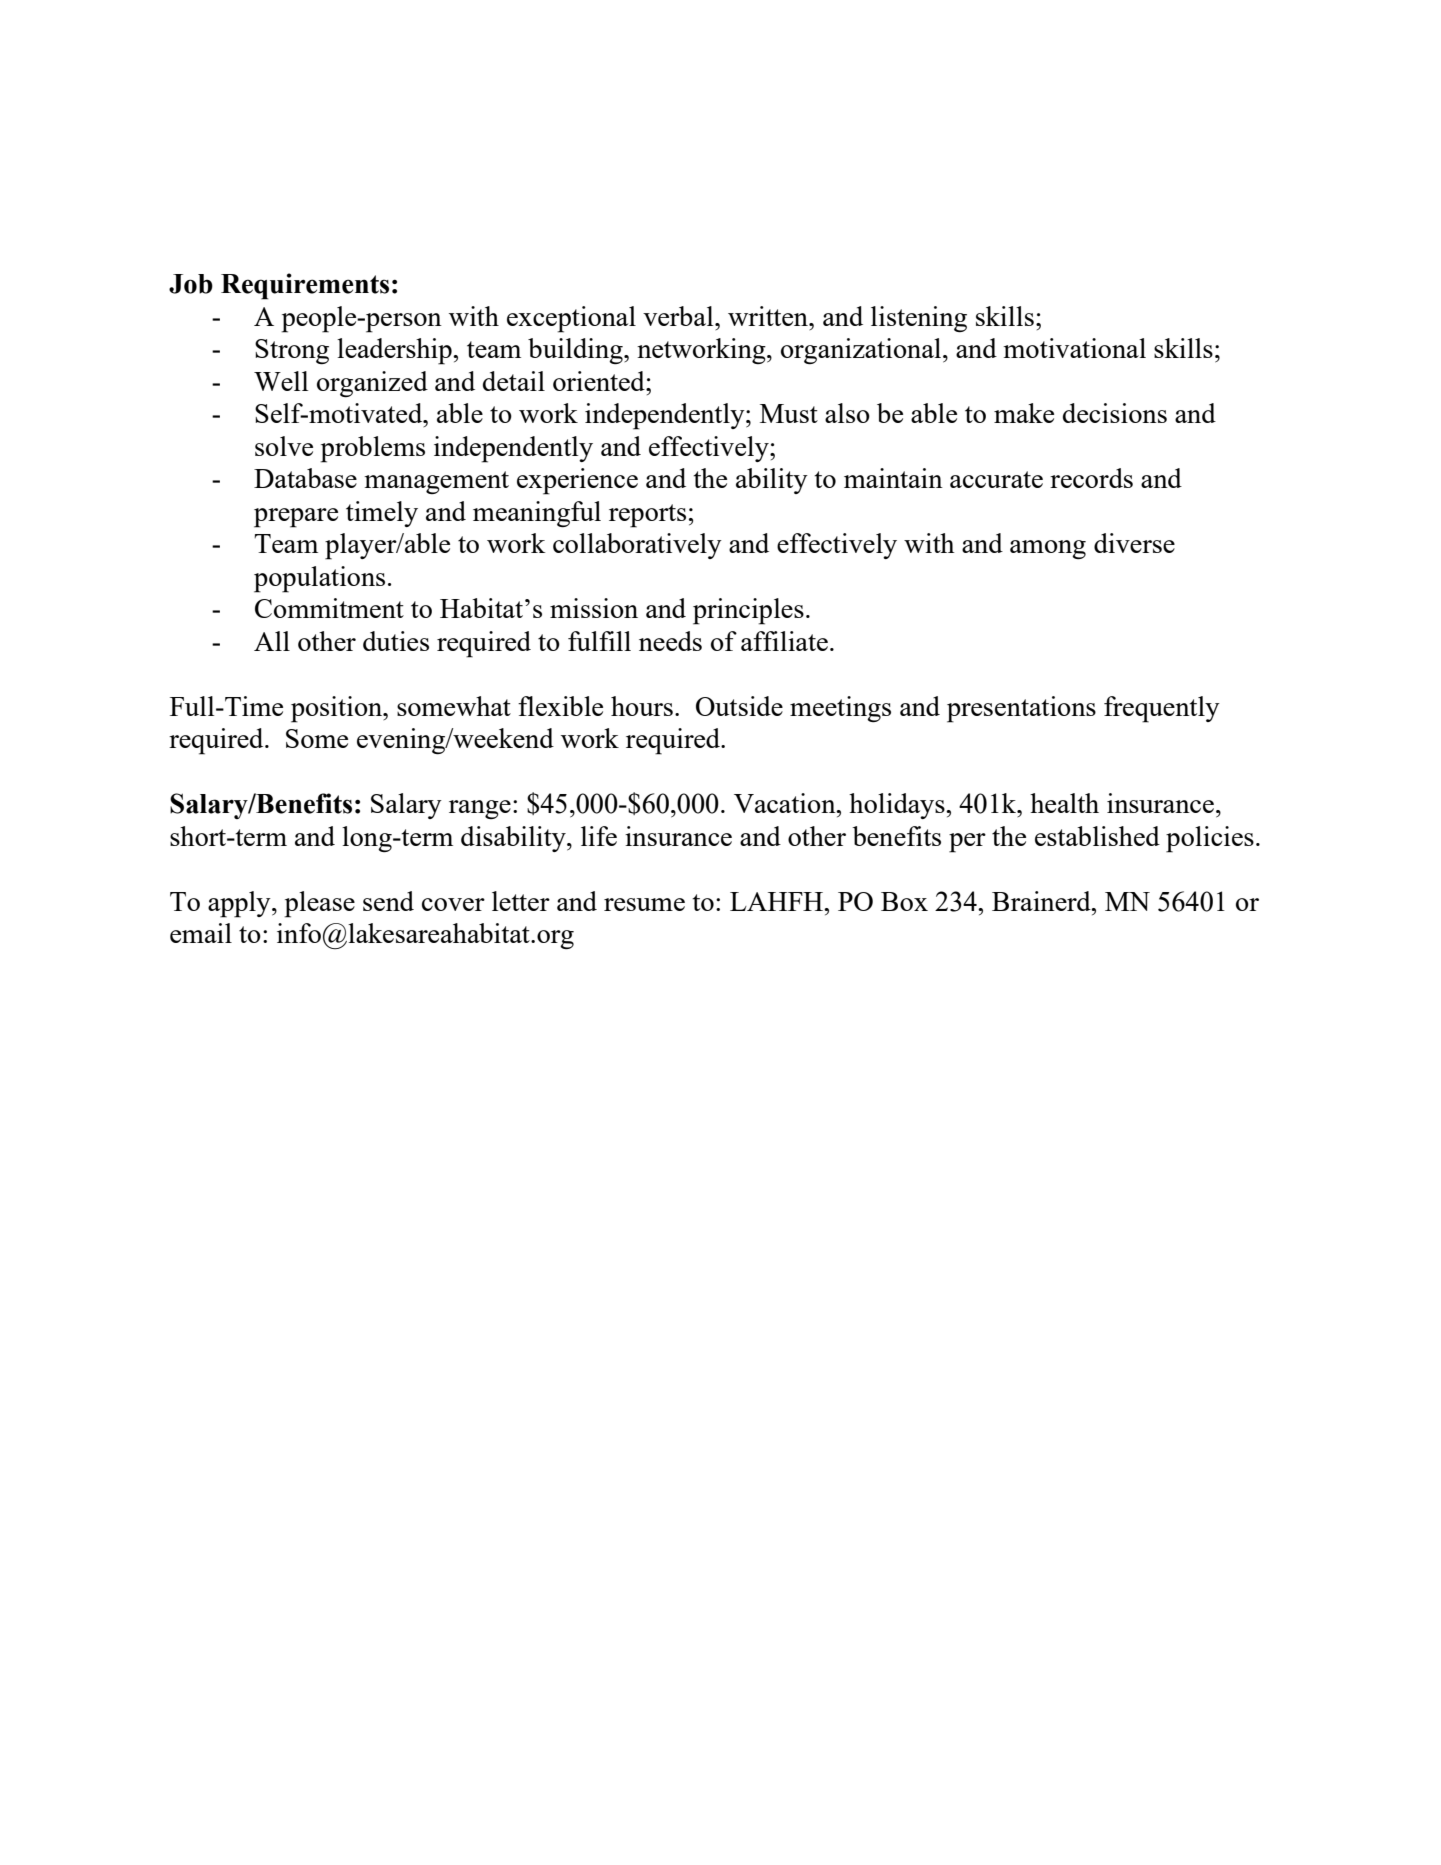  Describe the element at coordinates (679, 316) in the image. I see `verbal` at that location.
